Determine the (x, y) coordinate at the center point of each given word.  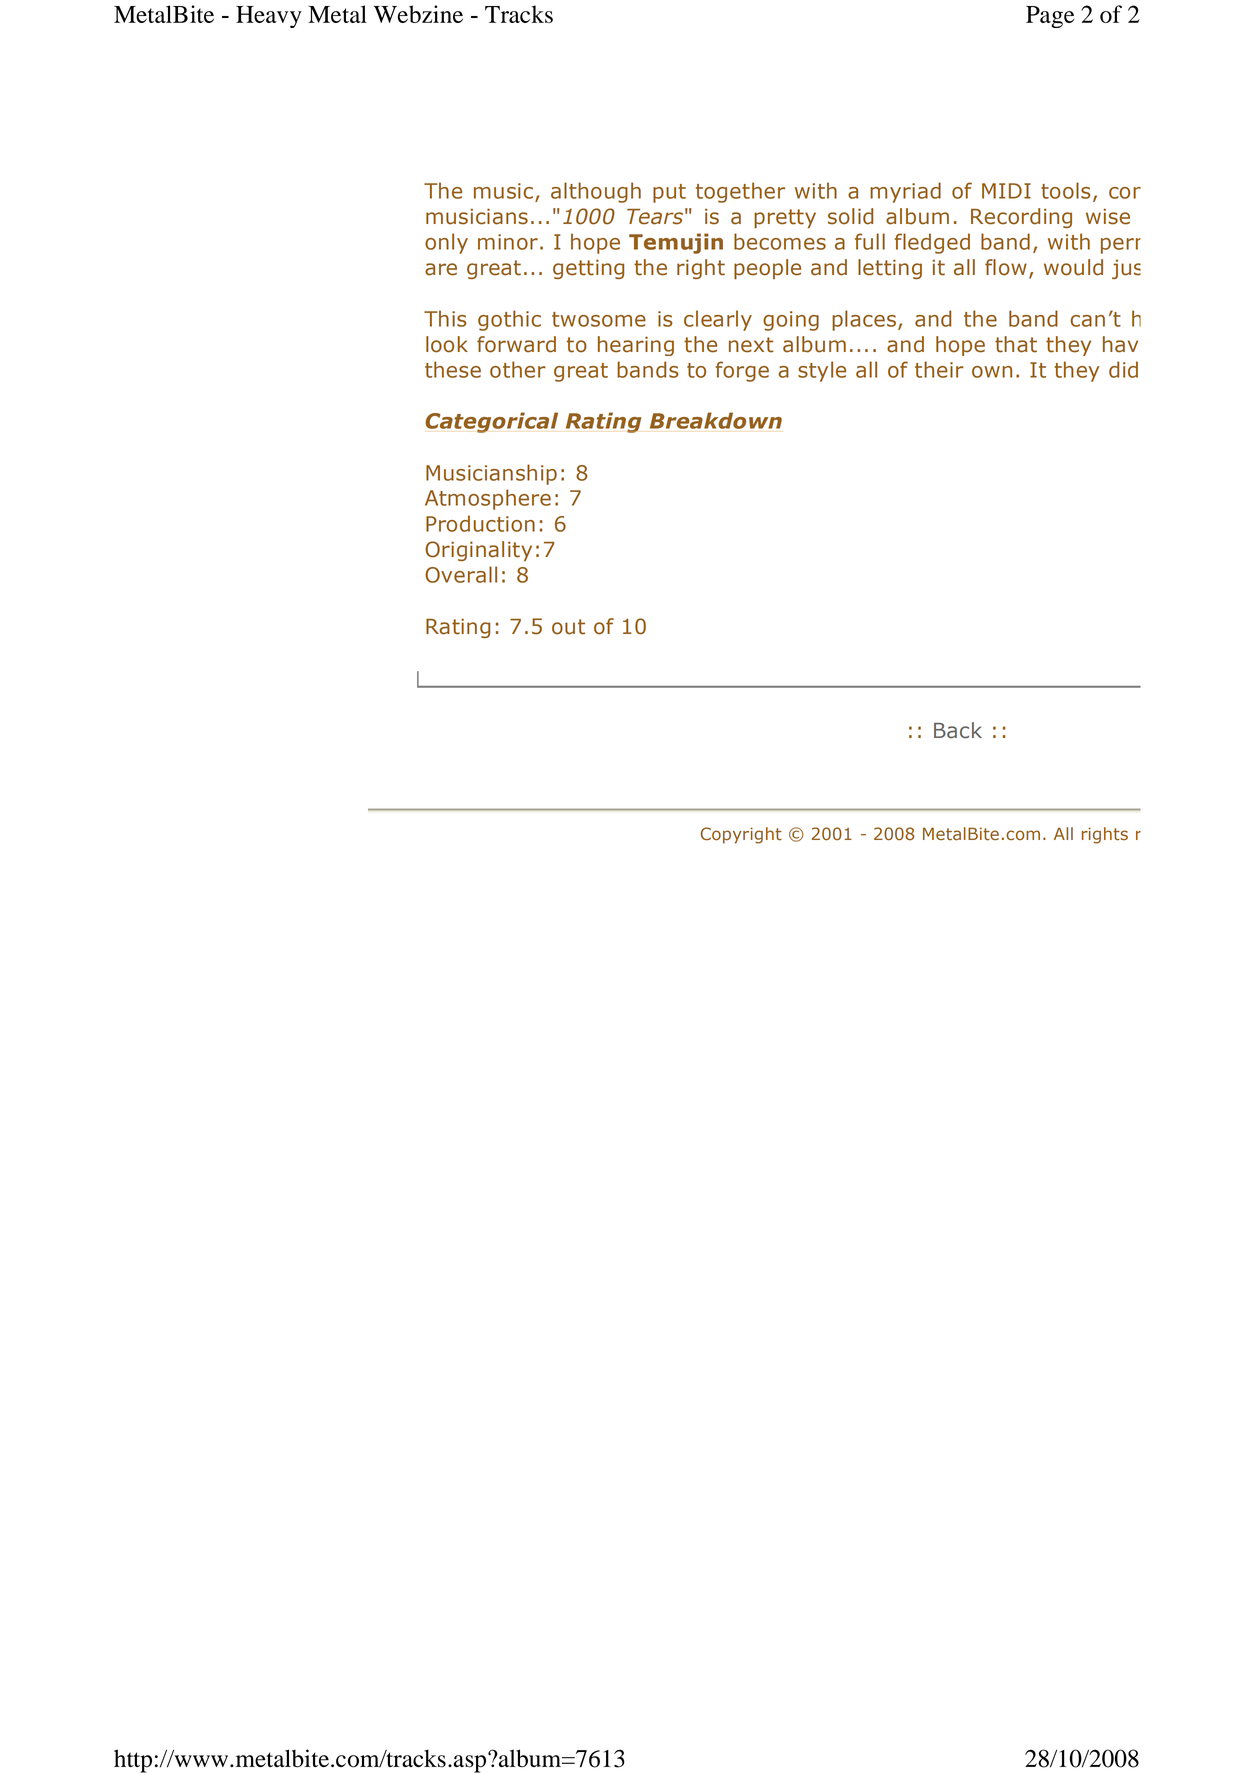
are (441, 269)
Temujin (676, 243)
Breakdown (716, 420)
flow (1006, 267)
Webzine (418, 14)
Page (1050, 17)
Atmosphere (488, 499)
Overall (461, 574)
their (939, 369)
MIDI (1006, 191)
